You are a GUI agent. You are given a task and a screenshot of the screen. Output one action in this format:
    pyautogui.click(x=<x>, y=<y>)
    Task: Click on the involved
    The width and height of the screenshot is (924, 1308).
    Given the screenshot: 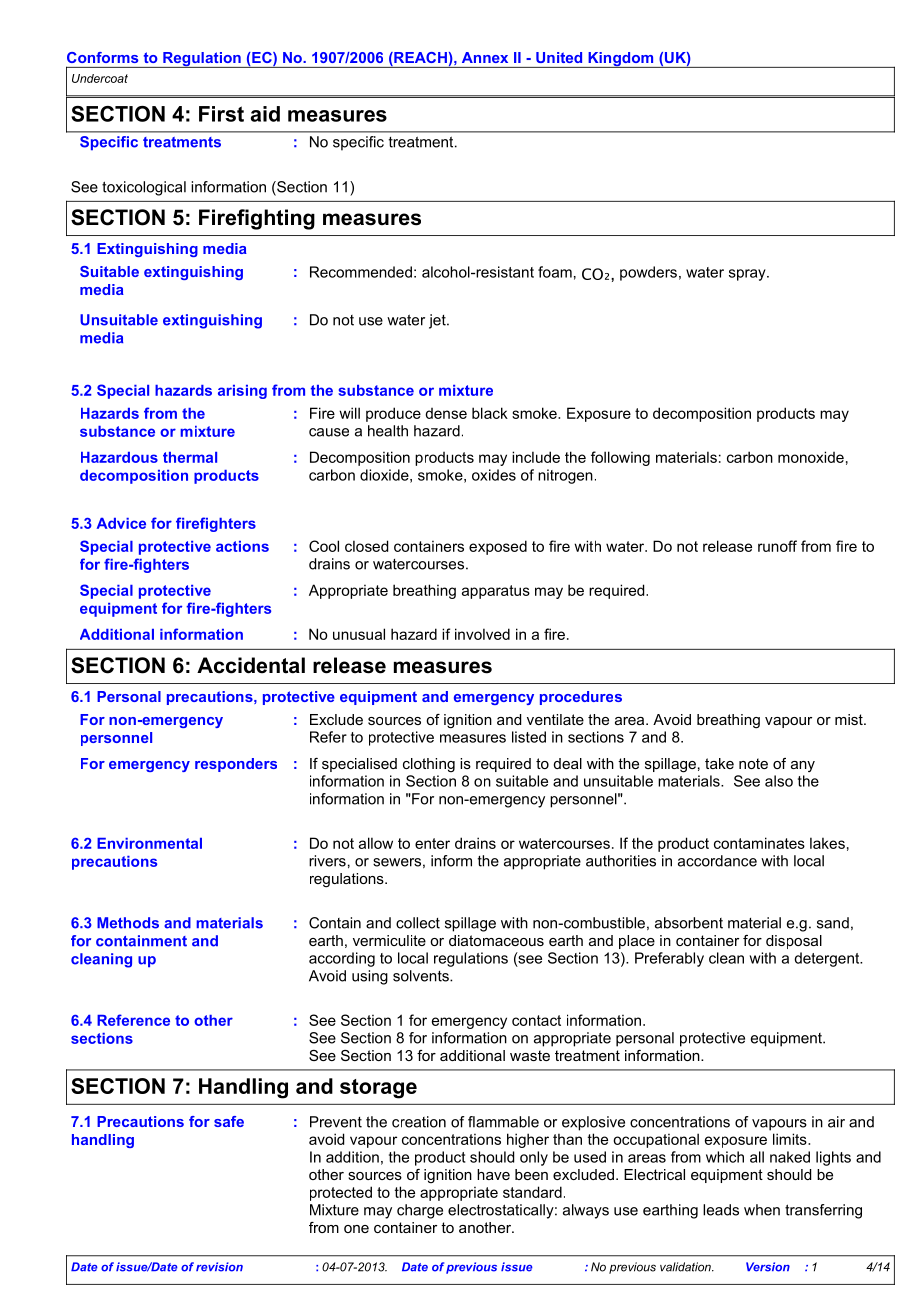 What is the action you would take?
    pyautogui.click(x=482, y=634)
